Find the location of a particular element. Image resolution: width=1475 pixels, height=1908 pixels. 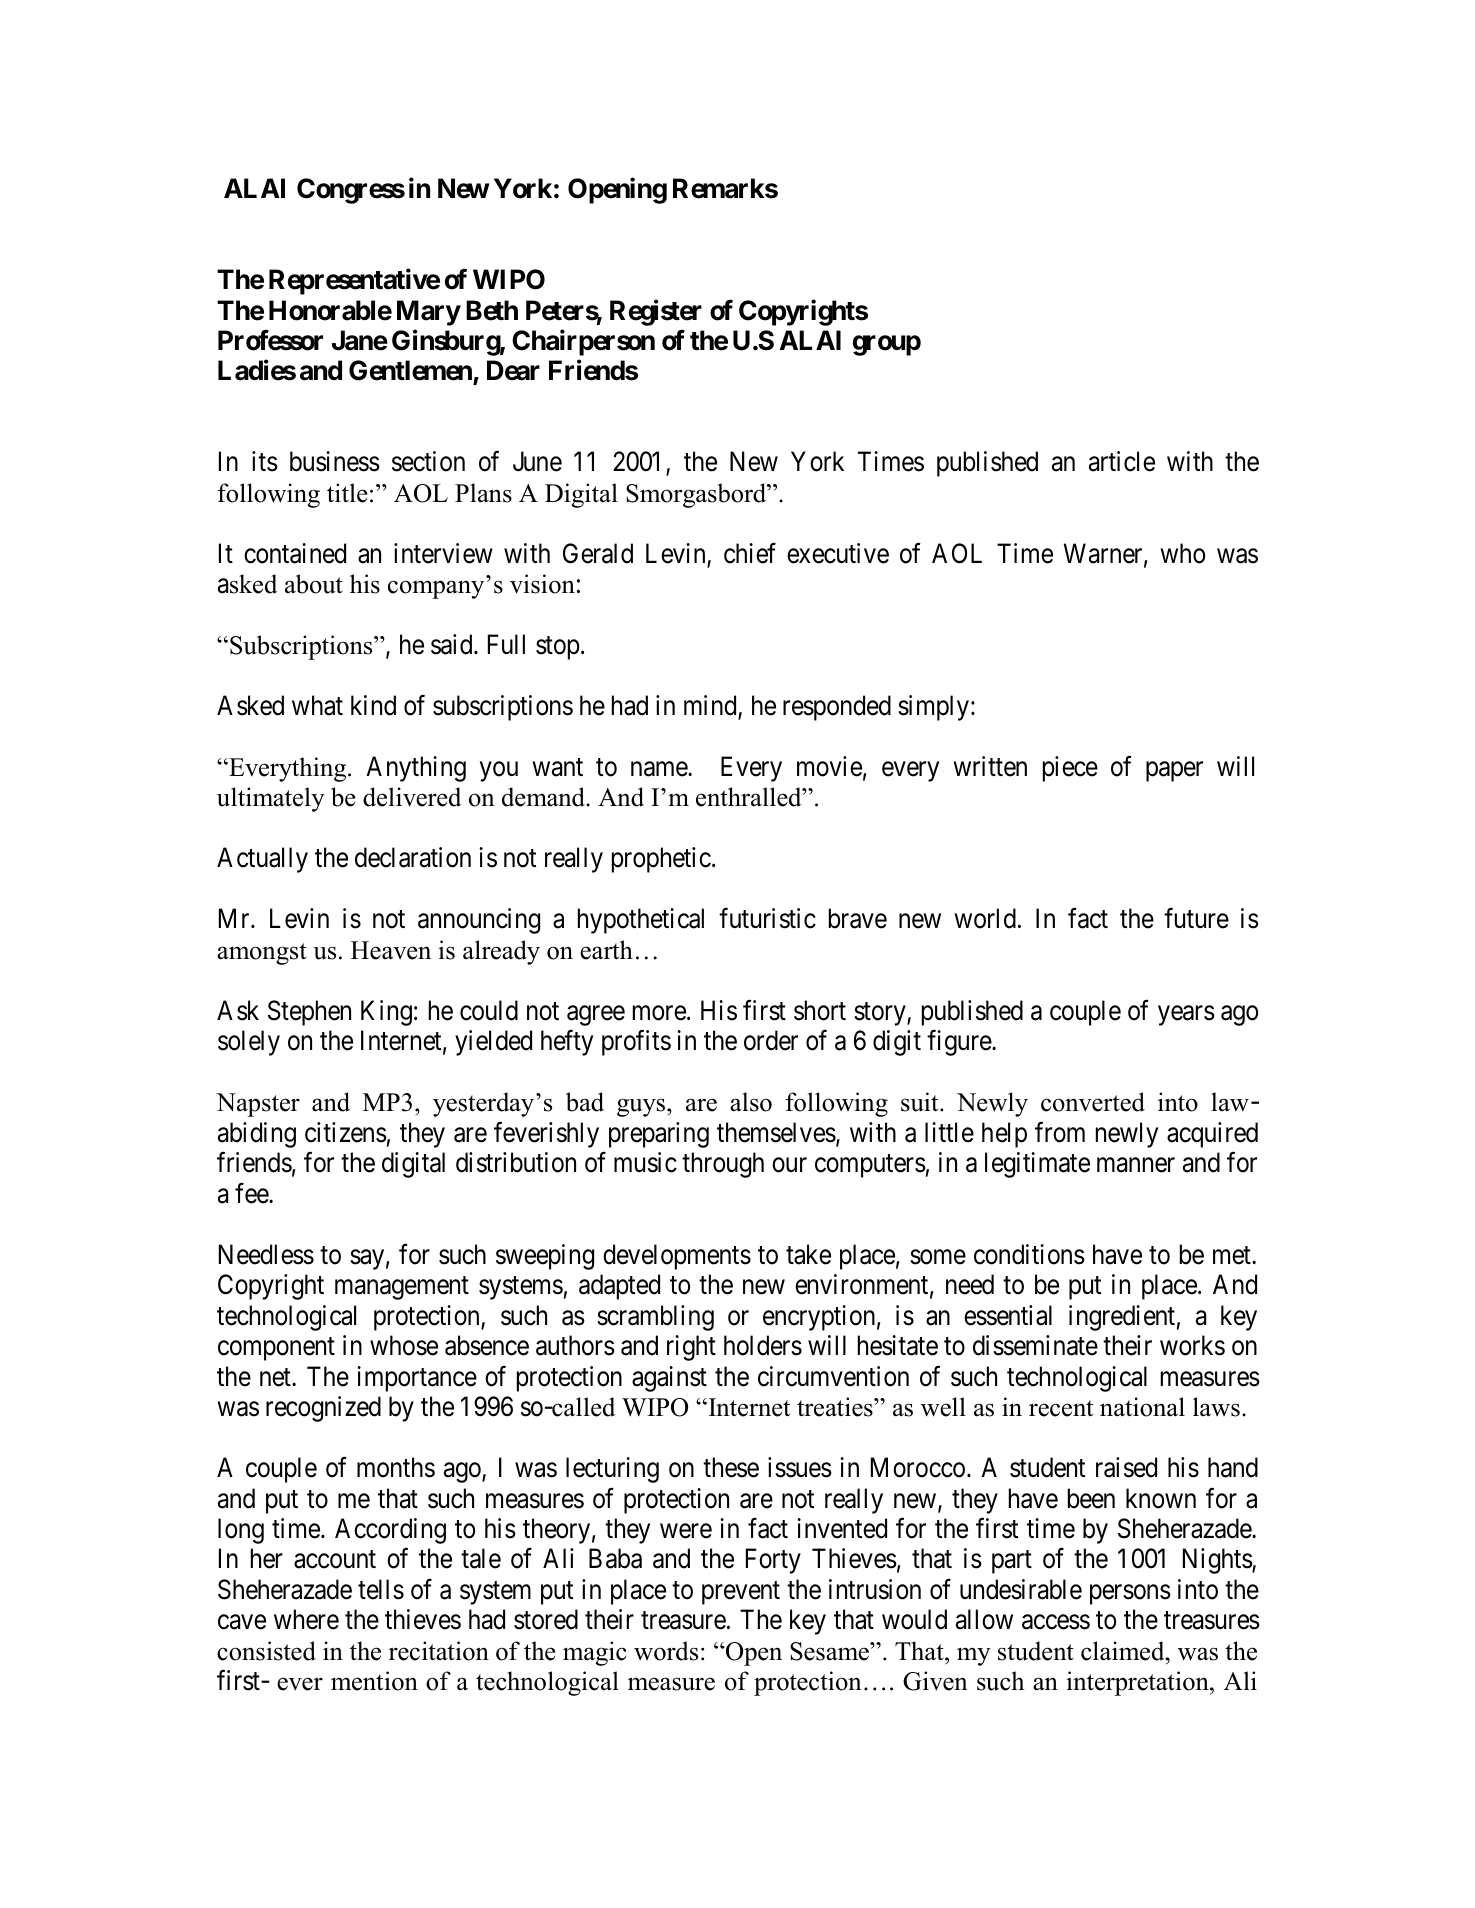

article is located at coordinates (1122, 461).
